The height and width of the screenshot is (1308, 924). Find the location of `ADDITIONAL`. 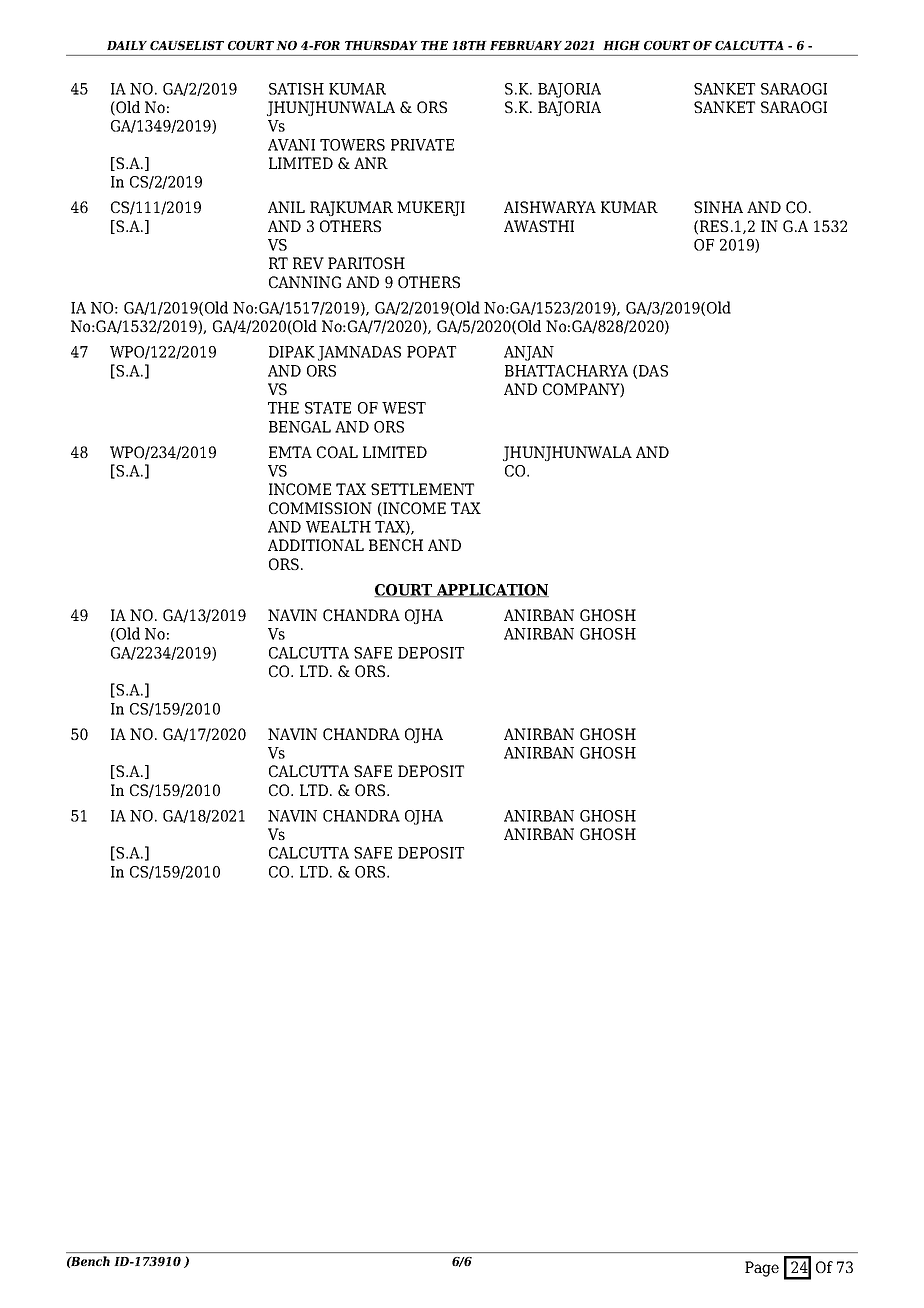

ADDITIONAL is located at coordinates (316, 545).
